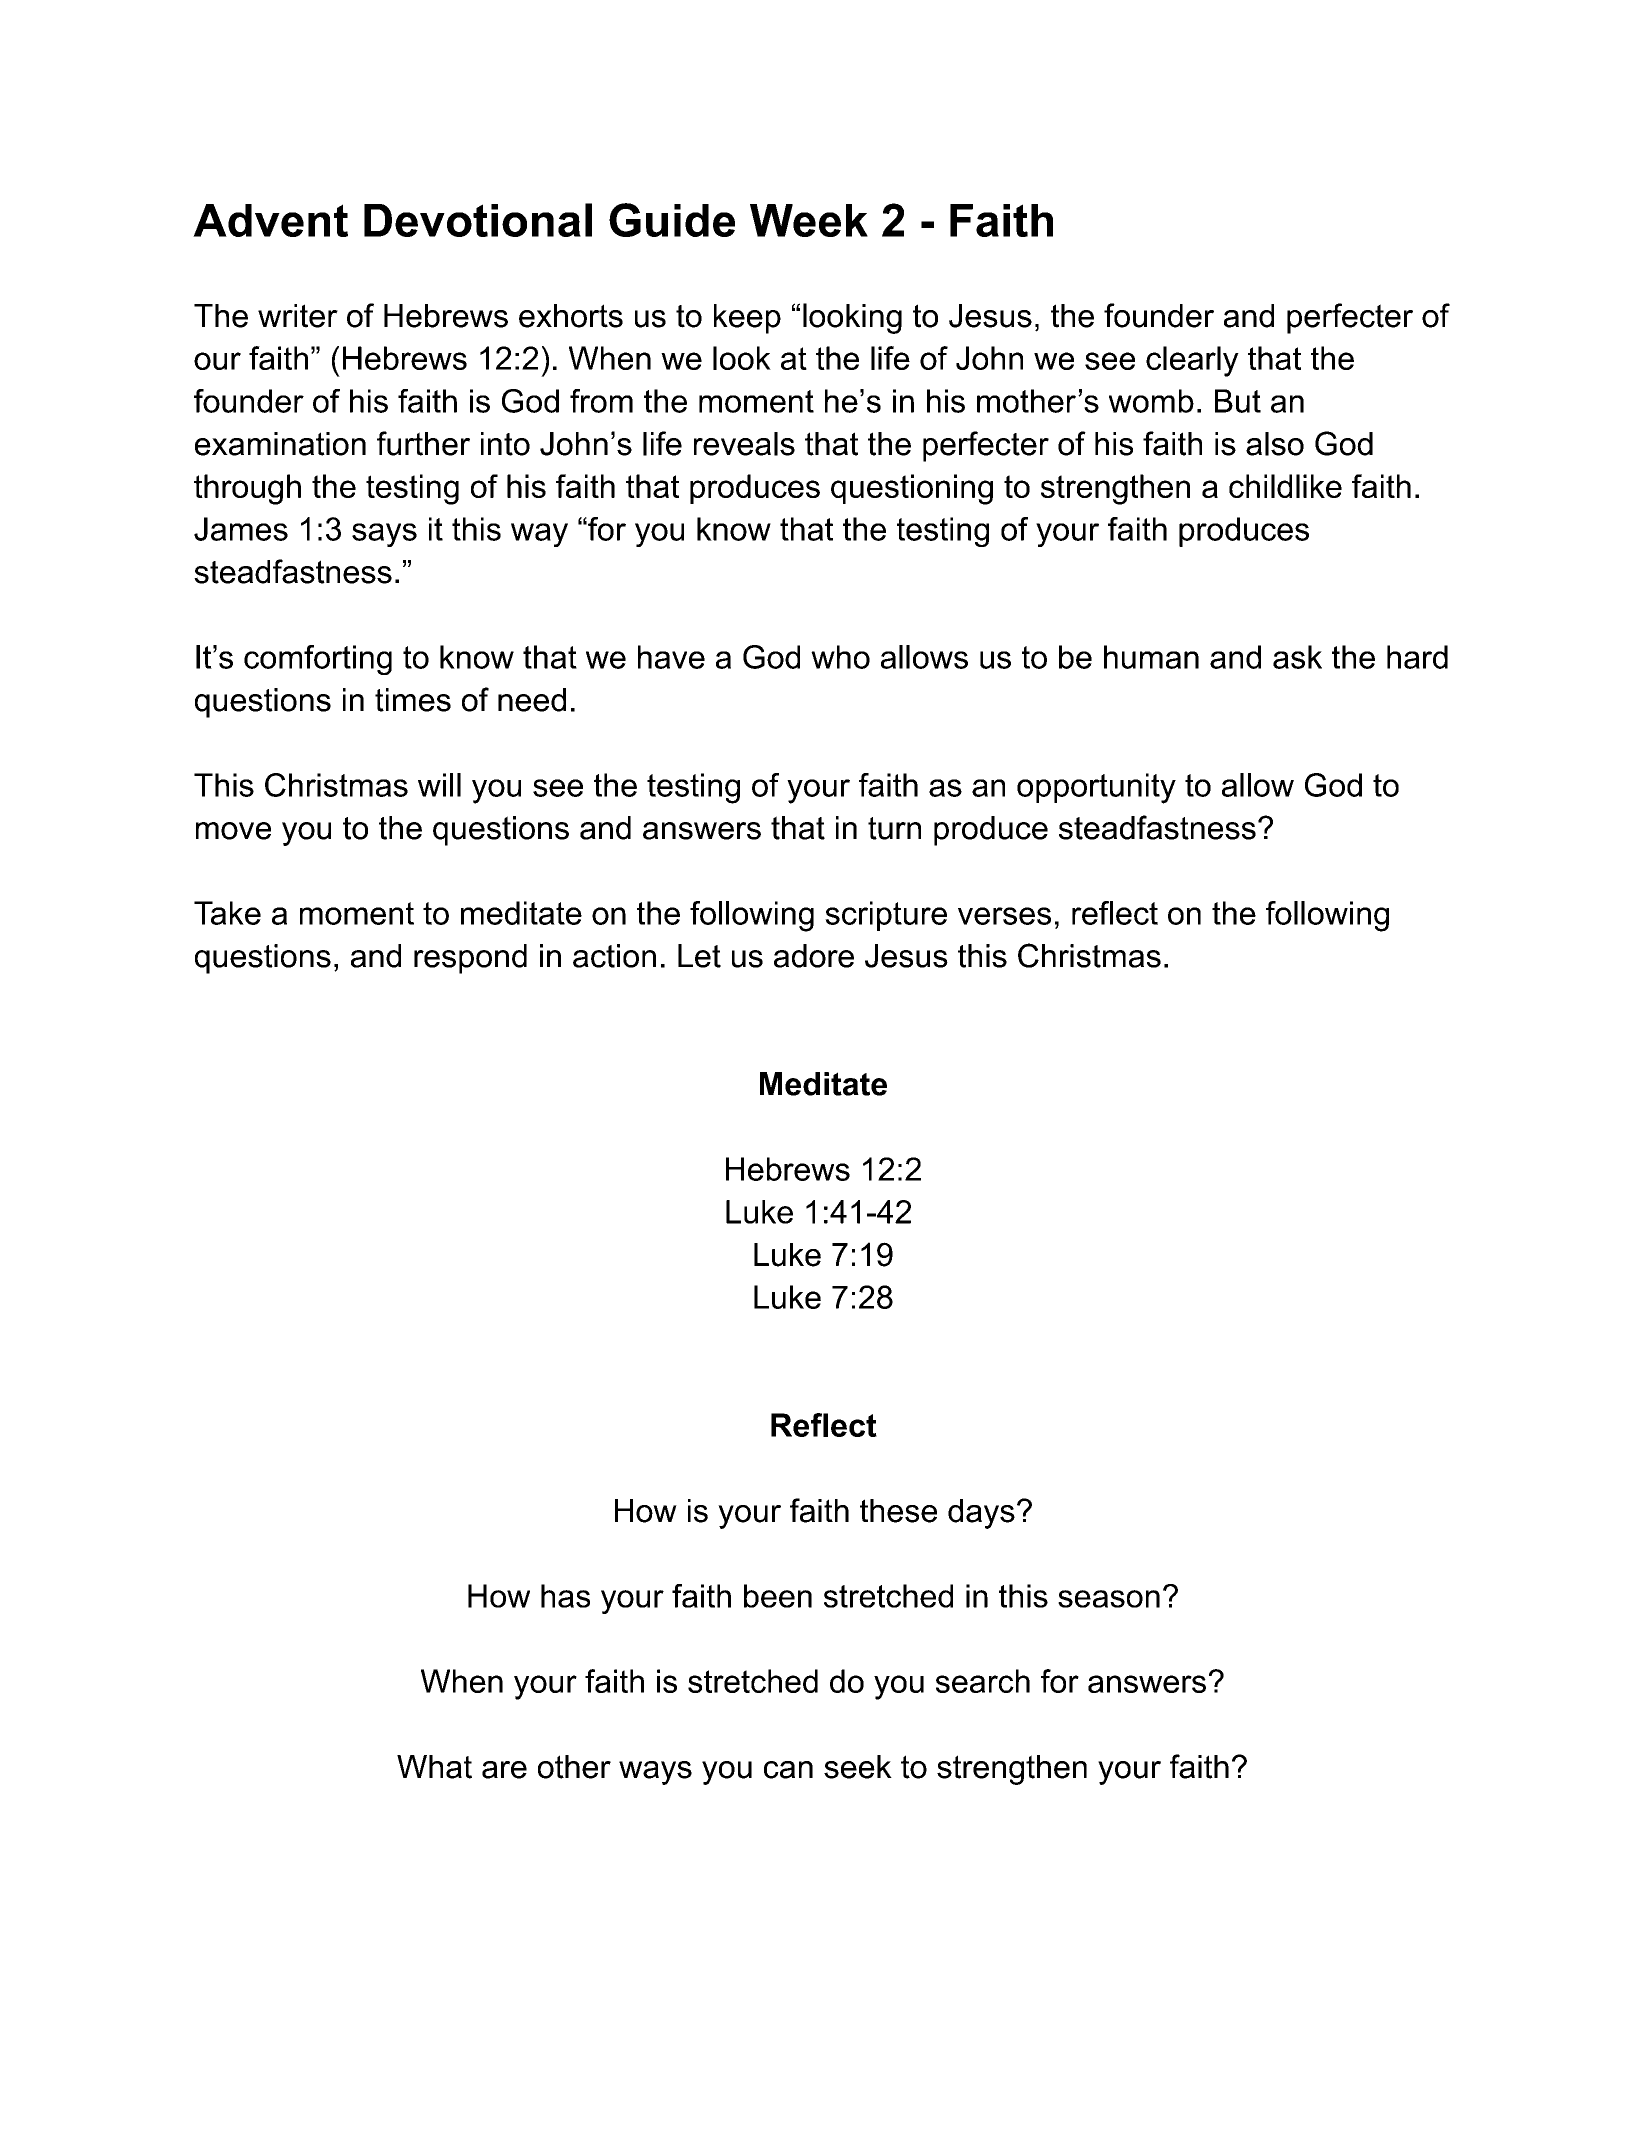 The width and height of the screenshot is (1646, 2130). Describe the element at coordinates (981, 1514) in the screenshot. I see `days` at that location.
